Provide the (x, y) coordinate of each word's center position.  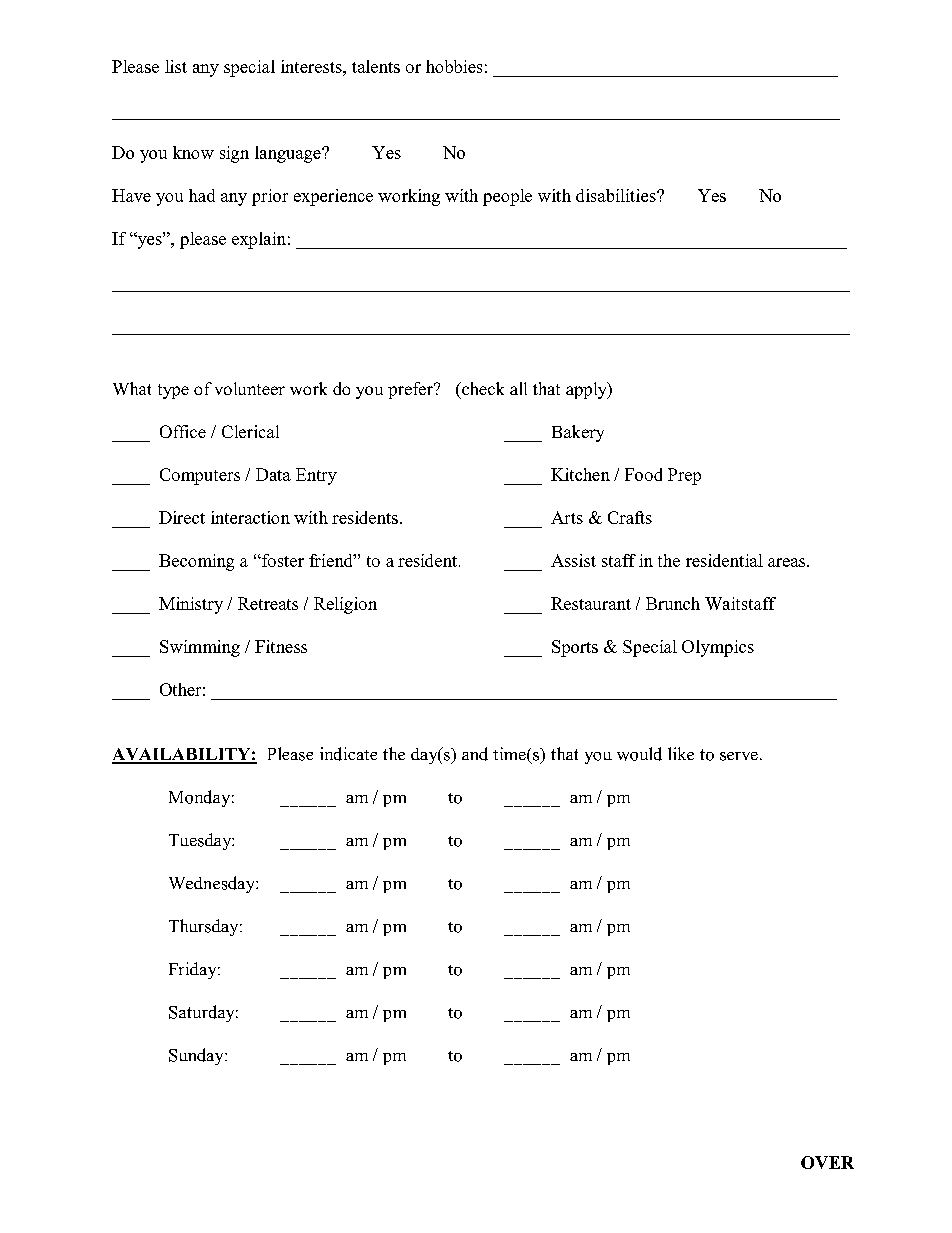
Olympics (718, 648)
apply (587, 390)
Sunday (197, 1056)
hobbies (454, 66)
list (176, 66)
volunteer (250, 388)
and (475, 754)
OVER (827, 1162)
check (482, 388)
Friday (194, 970)
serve (739, 756)
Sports (575, 648)
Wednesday (213, 884)
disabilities (617, 195)
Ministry (191, 605)
